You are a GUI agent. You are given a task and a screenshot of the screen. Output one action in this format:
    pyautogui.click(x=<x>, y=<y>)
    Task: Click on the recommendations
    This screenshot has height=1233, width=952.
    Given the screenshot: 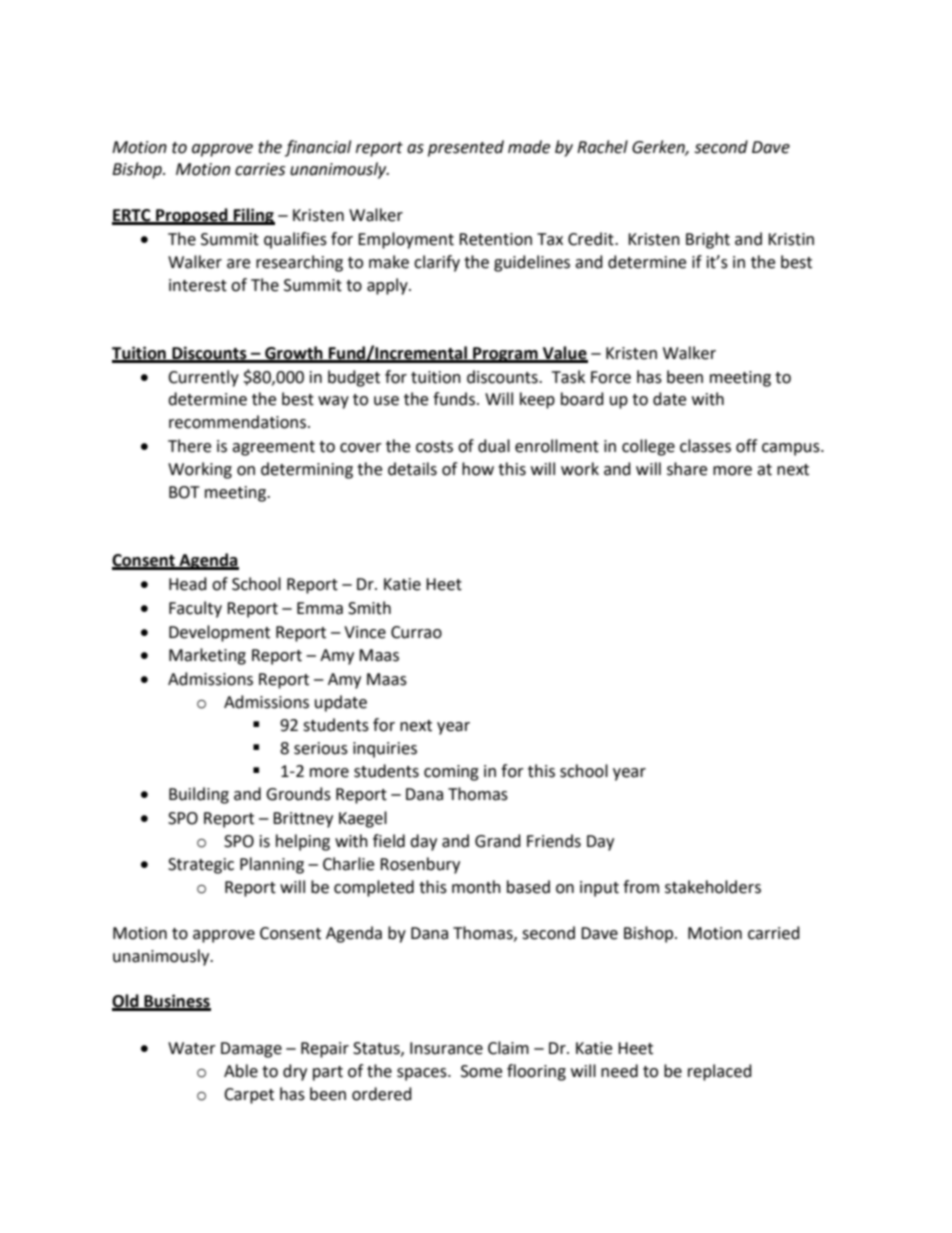 What is the action you would take?
    pyautogui.click(x=239, y=422)
